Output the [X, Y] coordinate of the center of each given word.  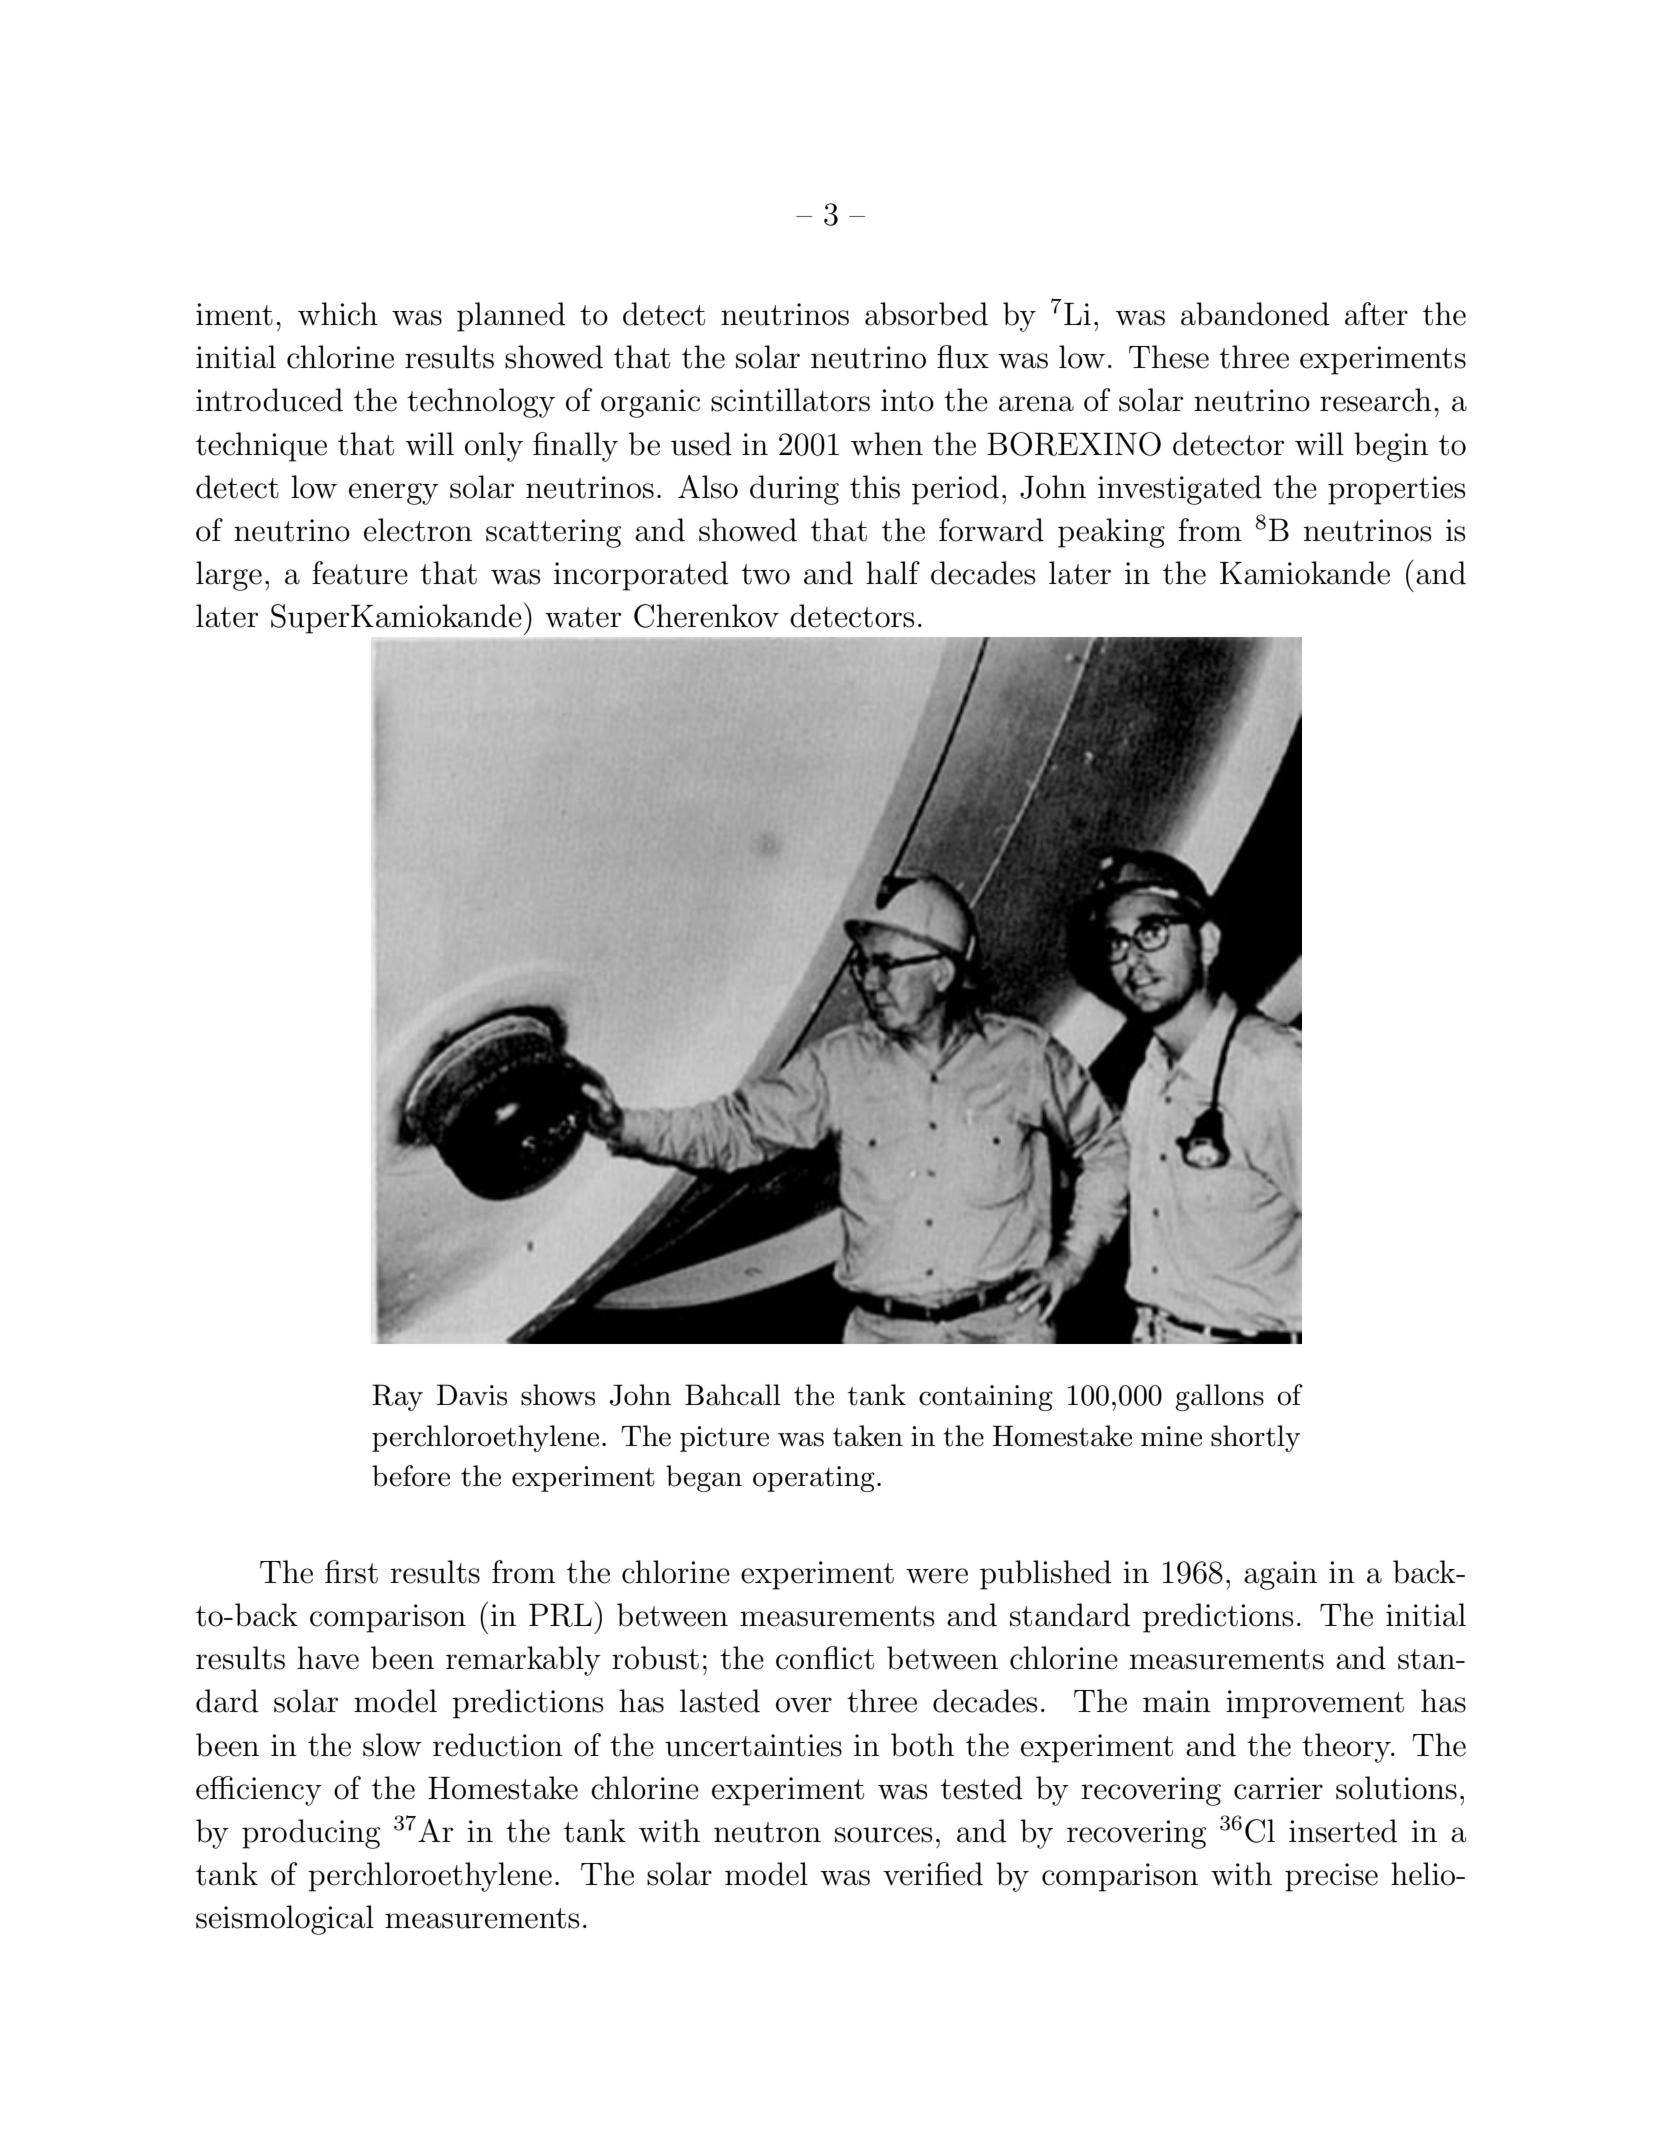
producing [311, 1834]
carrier [1278, 1788]
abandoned [1255, 314]
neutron [767, 1832]
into [907, 400]
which [338, 314]
